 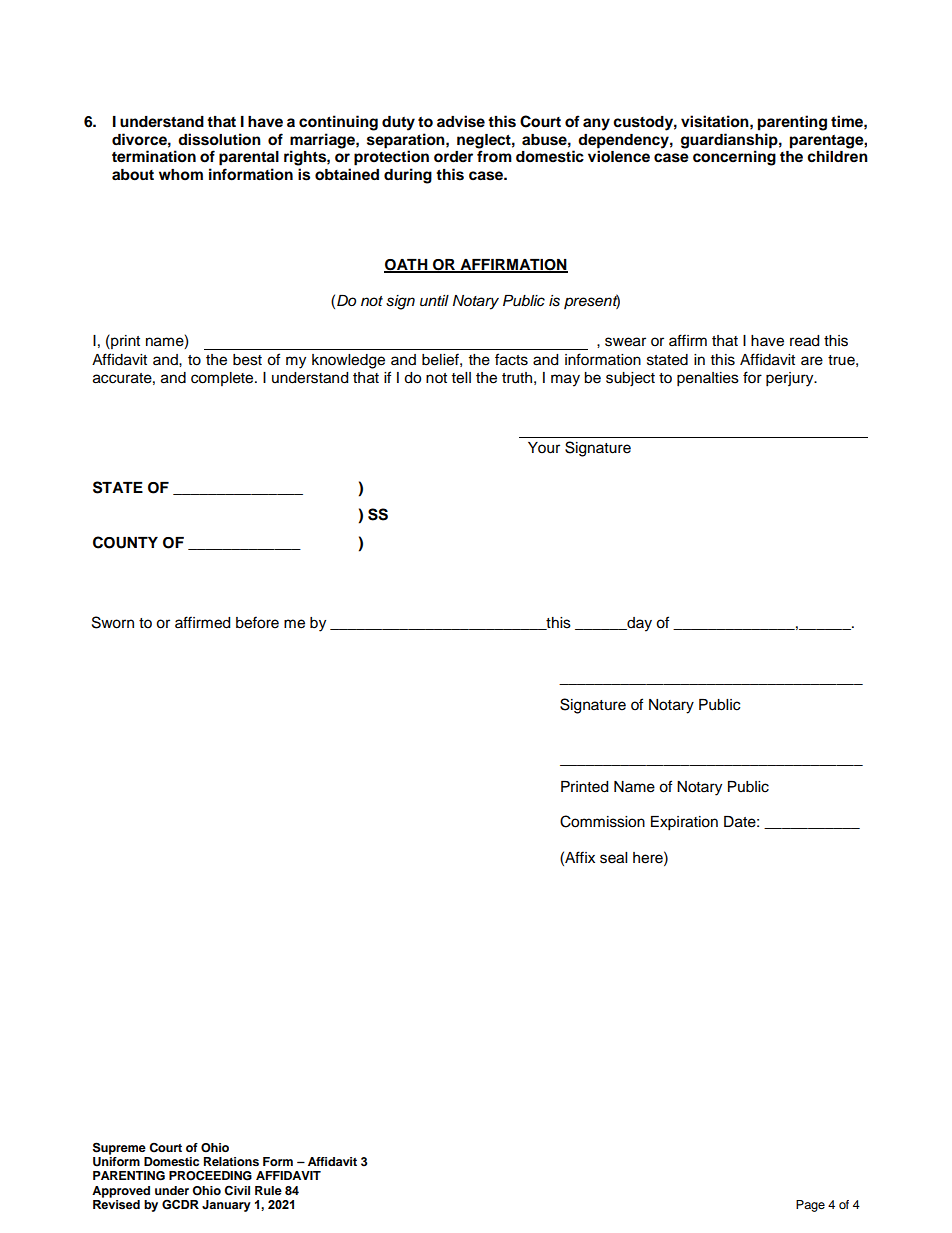 What do you see at coordinates (734, 158) in the image?
I see `concerning` at bounding box center [734, 158].
